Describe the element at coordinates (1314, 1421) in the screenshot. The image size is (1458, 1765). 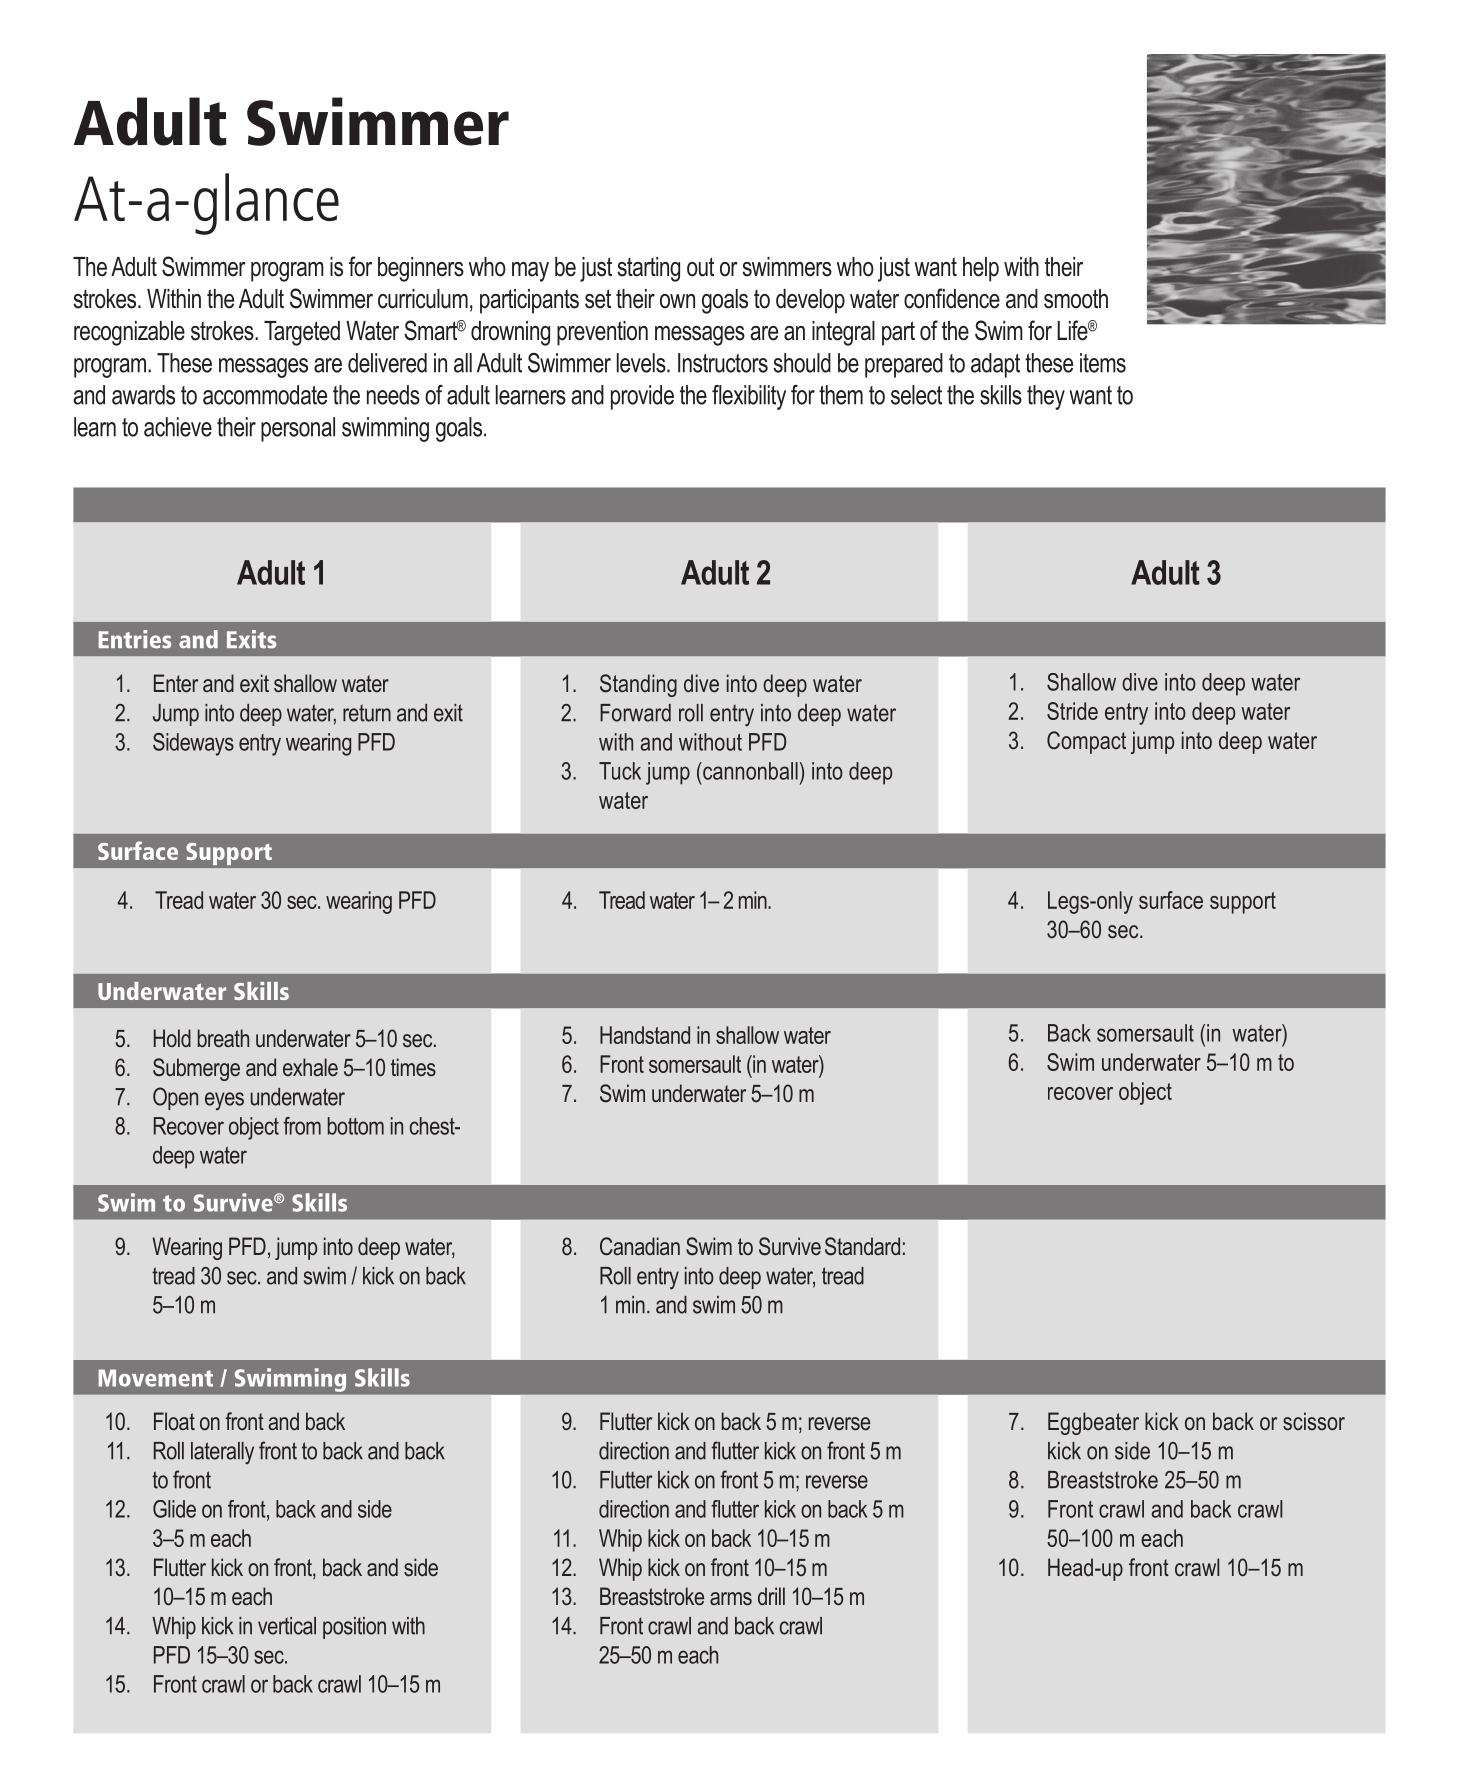
I see `scissor` at that location.
